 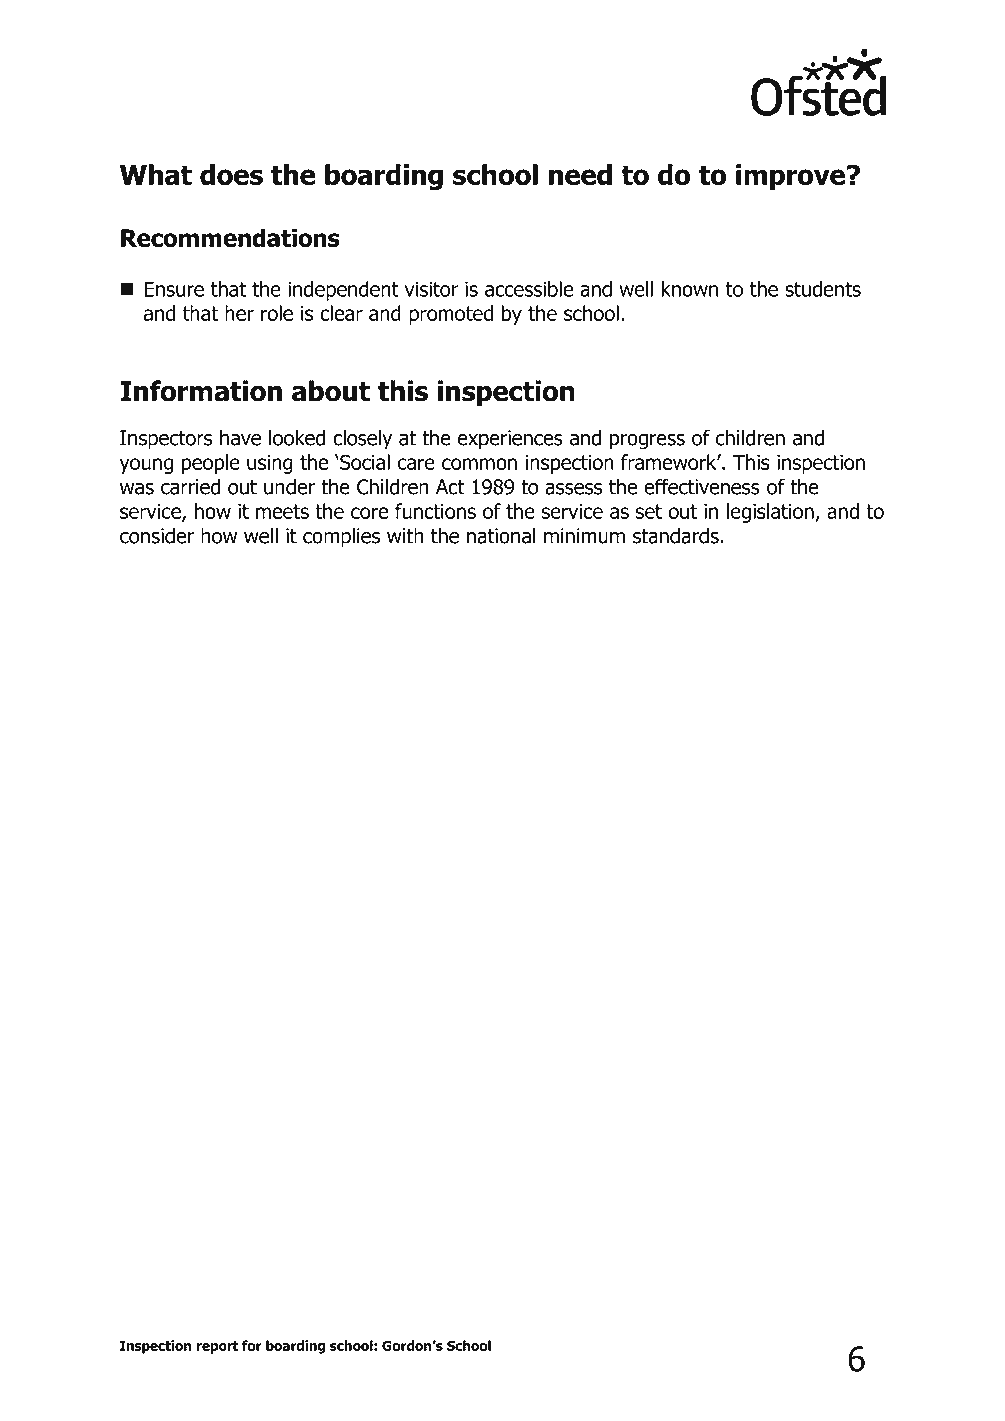 I want to click on known, so click(x=690, y=289).
